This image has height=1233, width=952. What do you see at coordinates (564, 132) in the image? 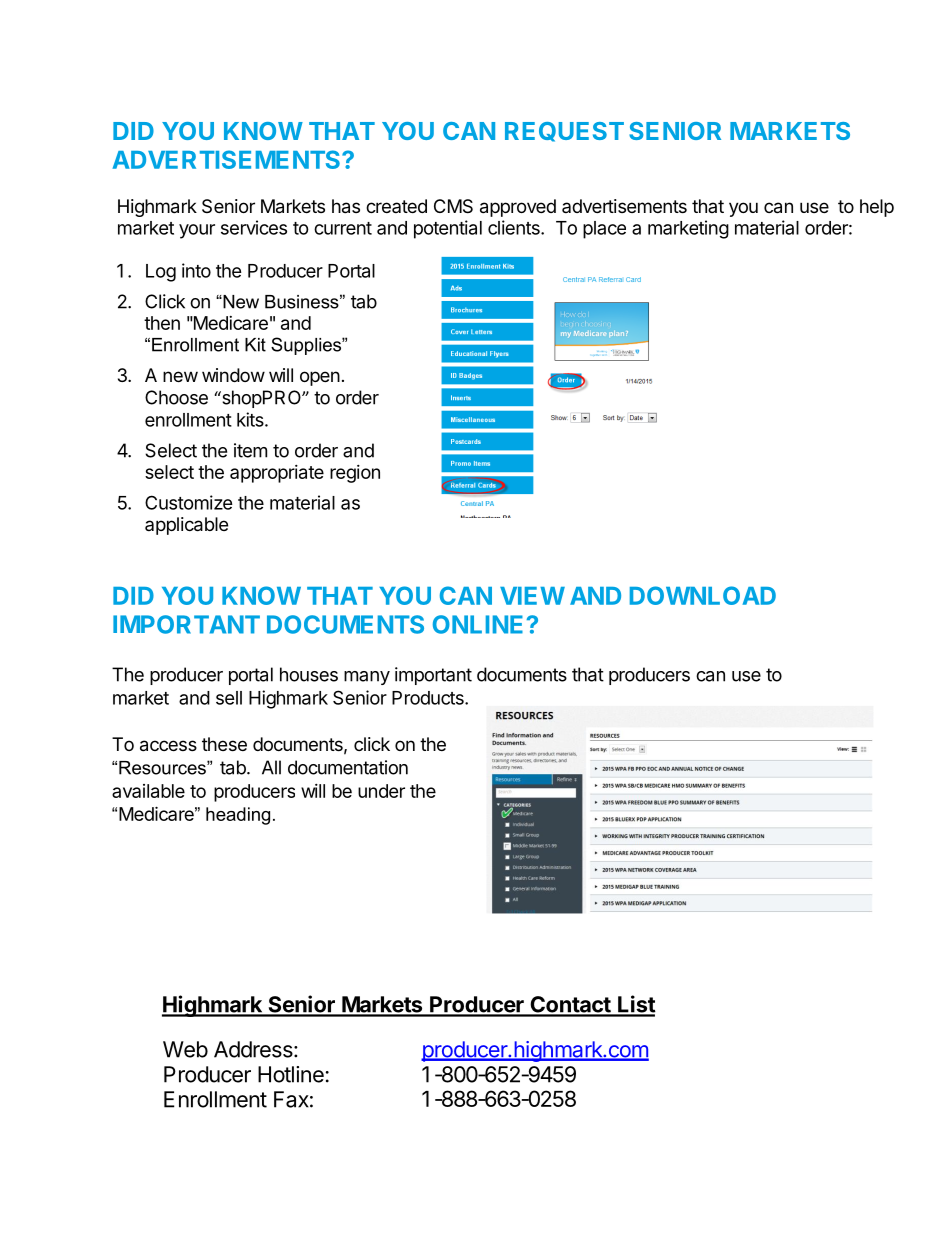
I see `REQUEST` at bounding box center [564, 132].
